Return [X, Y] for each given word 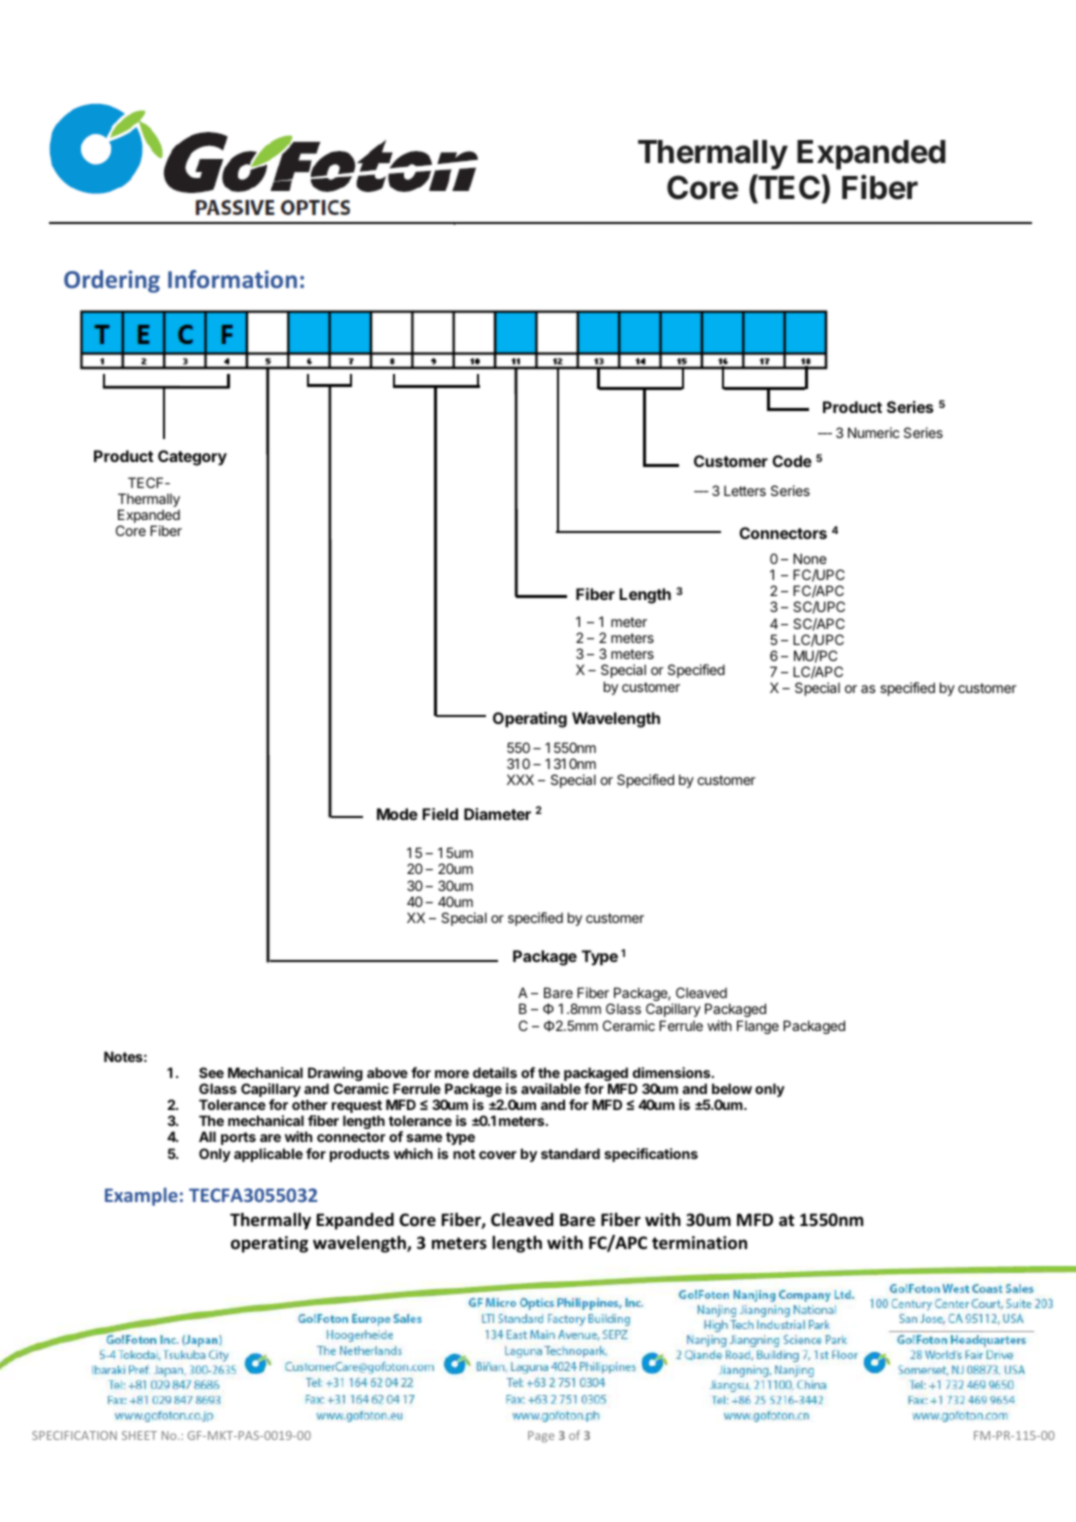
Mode [397, 814]
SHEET [139, 1435]
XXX [520, 779]
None [810, 558]
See [211, 1072]
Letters [745, 490]
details [495, 1072]
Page [541, 1437]
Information [232, 279]
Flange [758, 1027]
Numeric [873, 432]
